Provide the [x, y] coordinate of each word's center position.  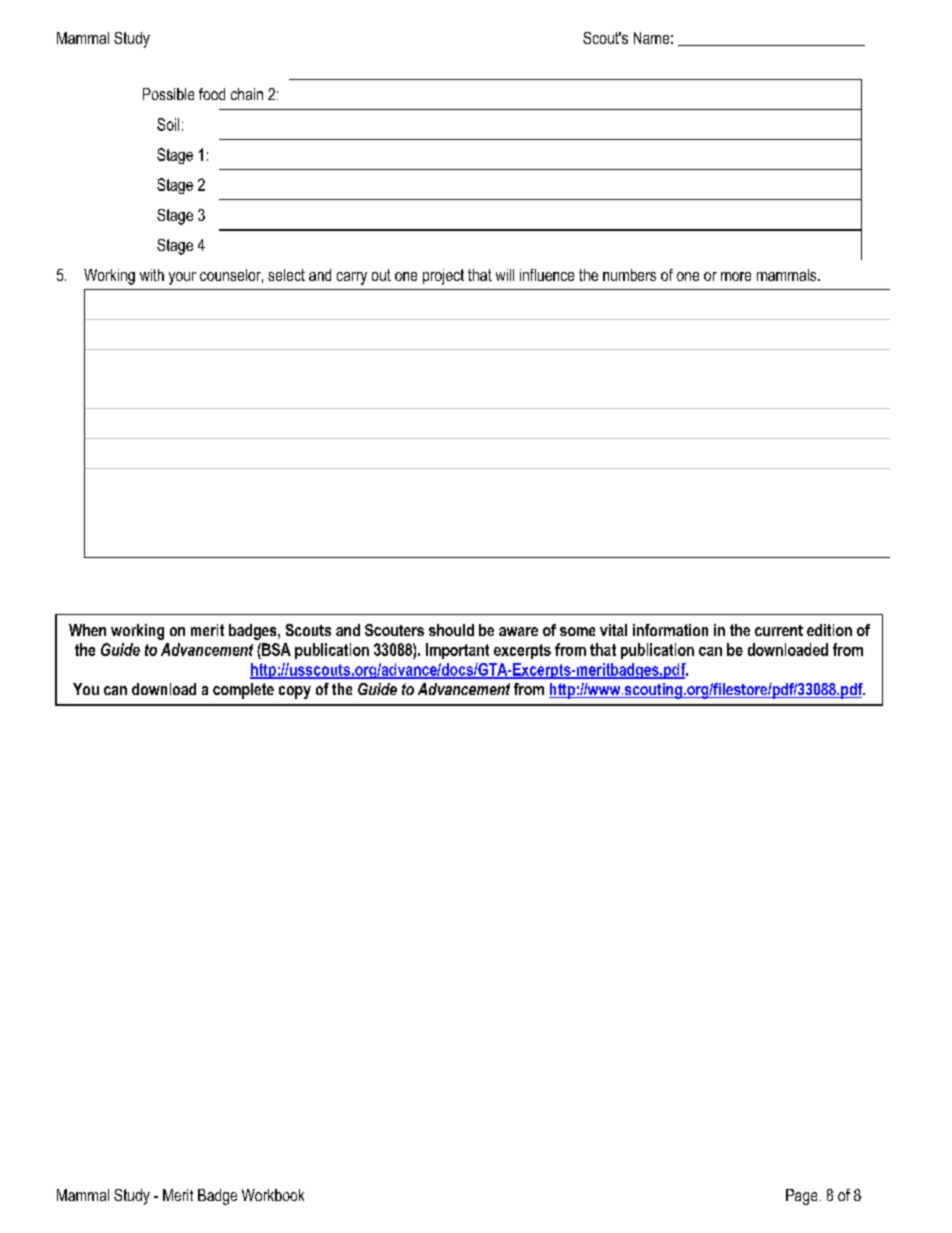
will [505, 275]
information [670, 630]
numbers [629, 275]
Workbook [273, 1195]
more [736, 276]
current [779, 630]
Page [801, 1197]
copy [295, 692]
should [451, 630]
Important [457, 651]
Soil [168, 124]
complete [243, 691]
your [182, 278]
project [443, 277]
